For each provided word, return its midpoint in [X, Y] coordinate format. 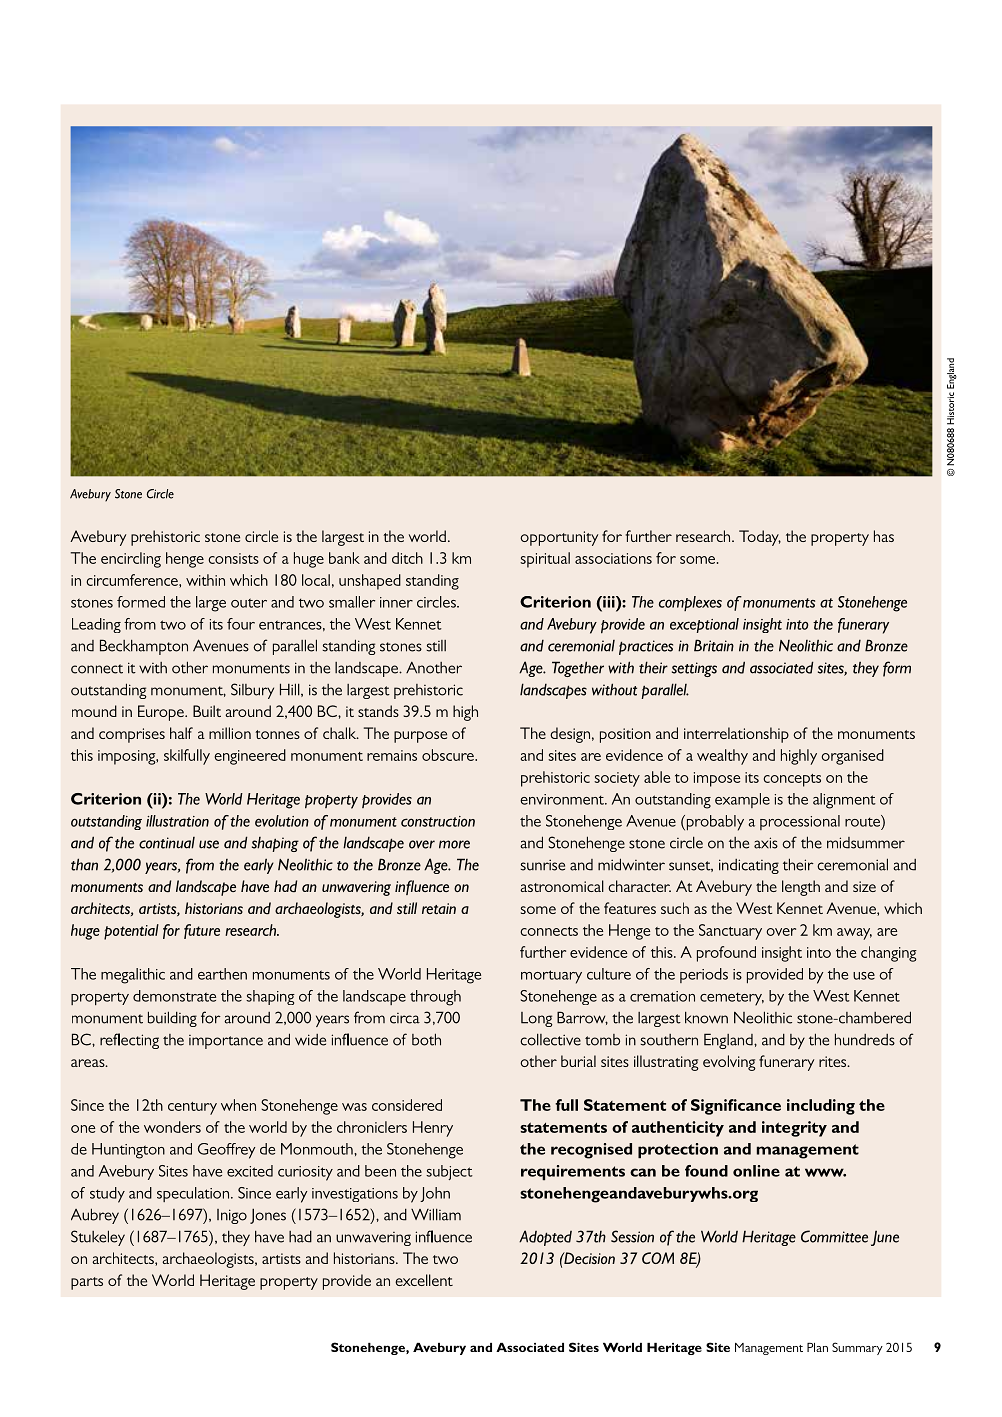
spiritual [545, 560]
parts [87, 1283]
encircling [131, 560]
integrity [794, 1129]
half [181, 733]
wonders [172, 1127]
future [202, 931]
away [854, 934]
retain [439, 908]
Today [760, 538]
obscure [449, 755]
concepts [792, 780]
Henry [433, 1129]
